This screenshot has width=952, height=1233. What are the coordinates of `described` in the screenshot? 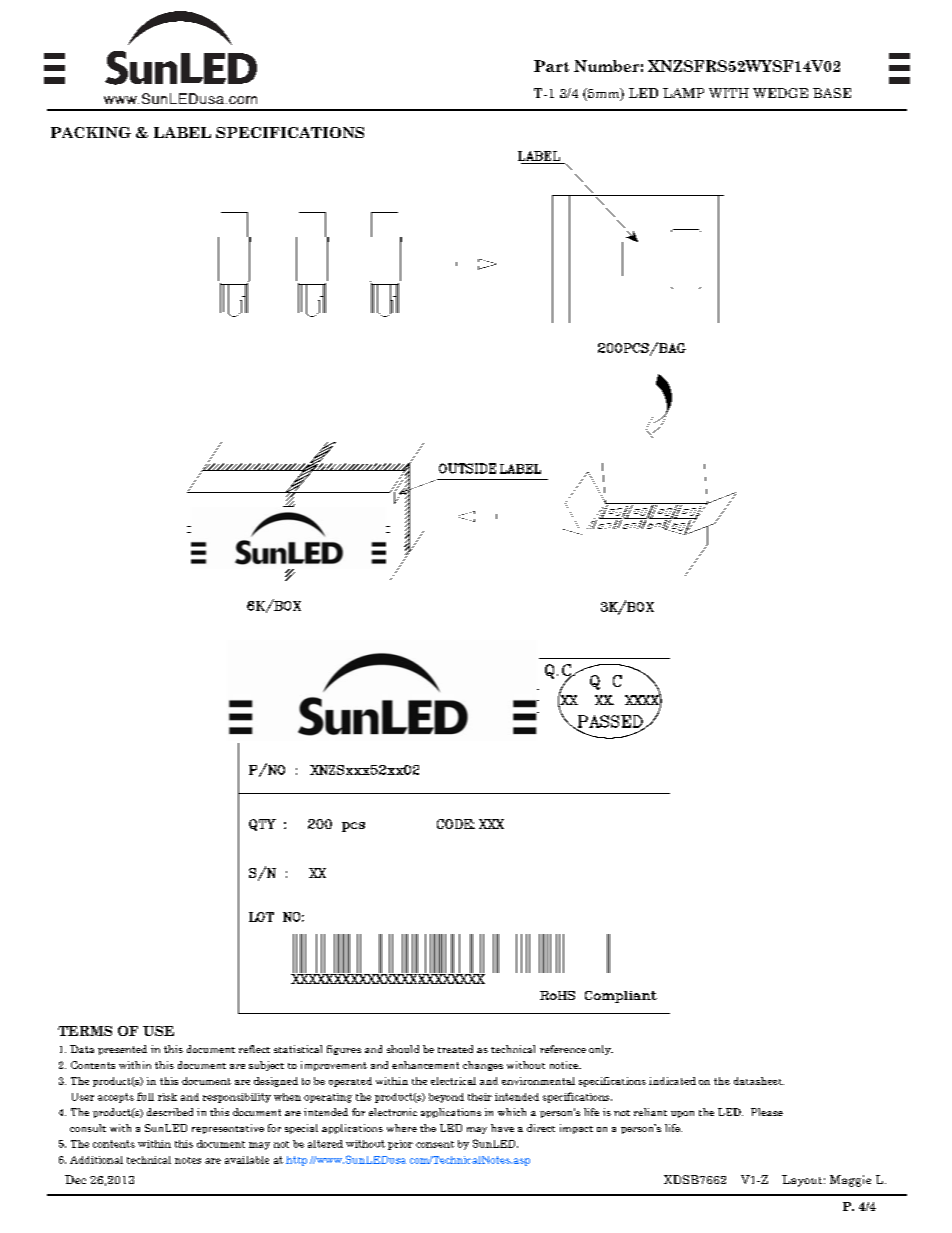 It's located at (170, 1112).
